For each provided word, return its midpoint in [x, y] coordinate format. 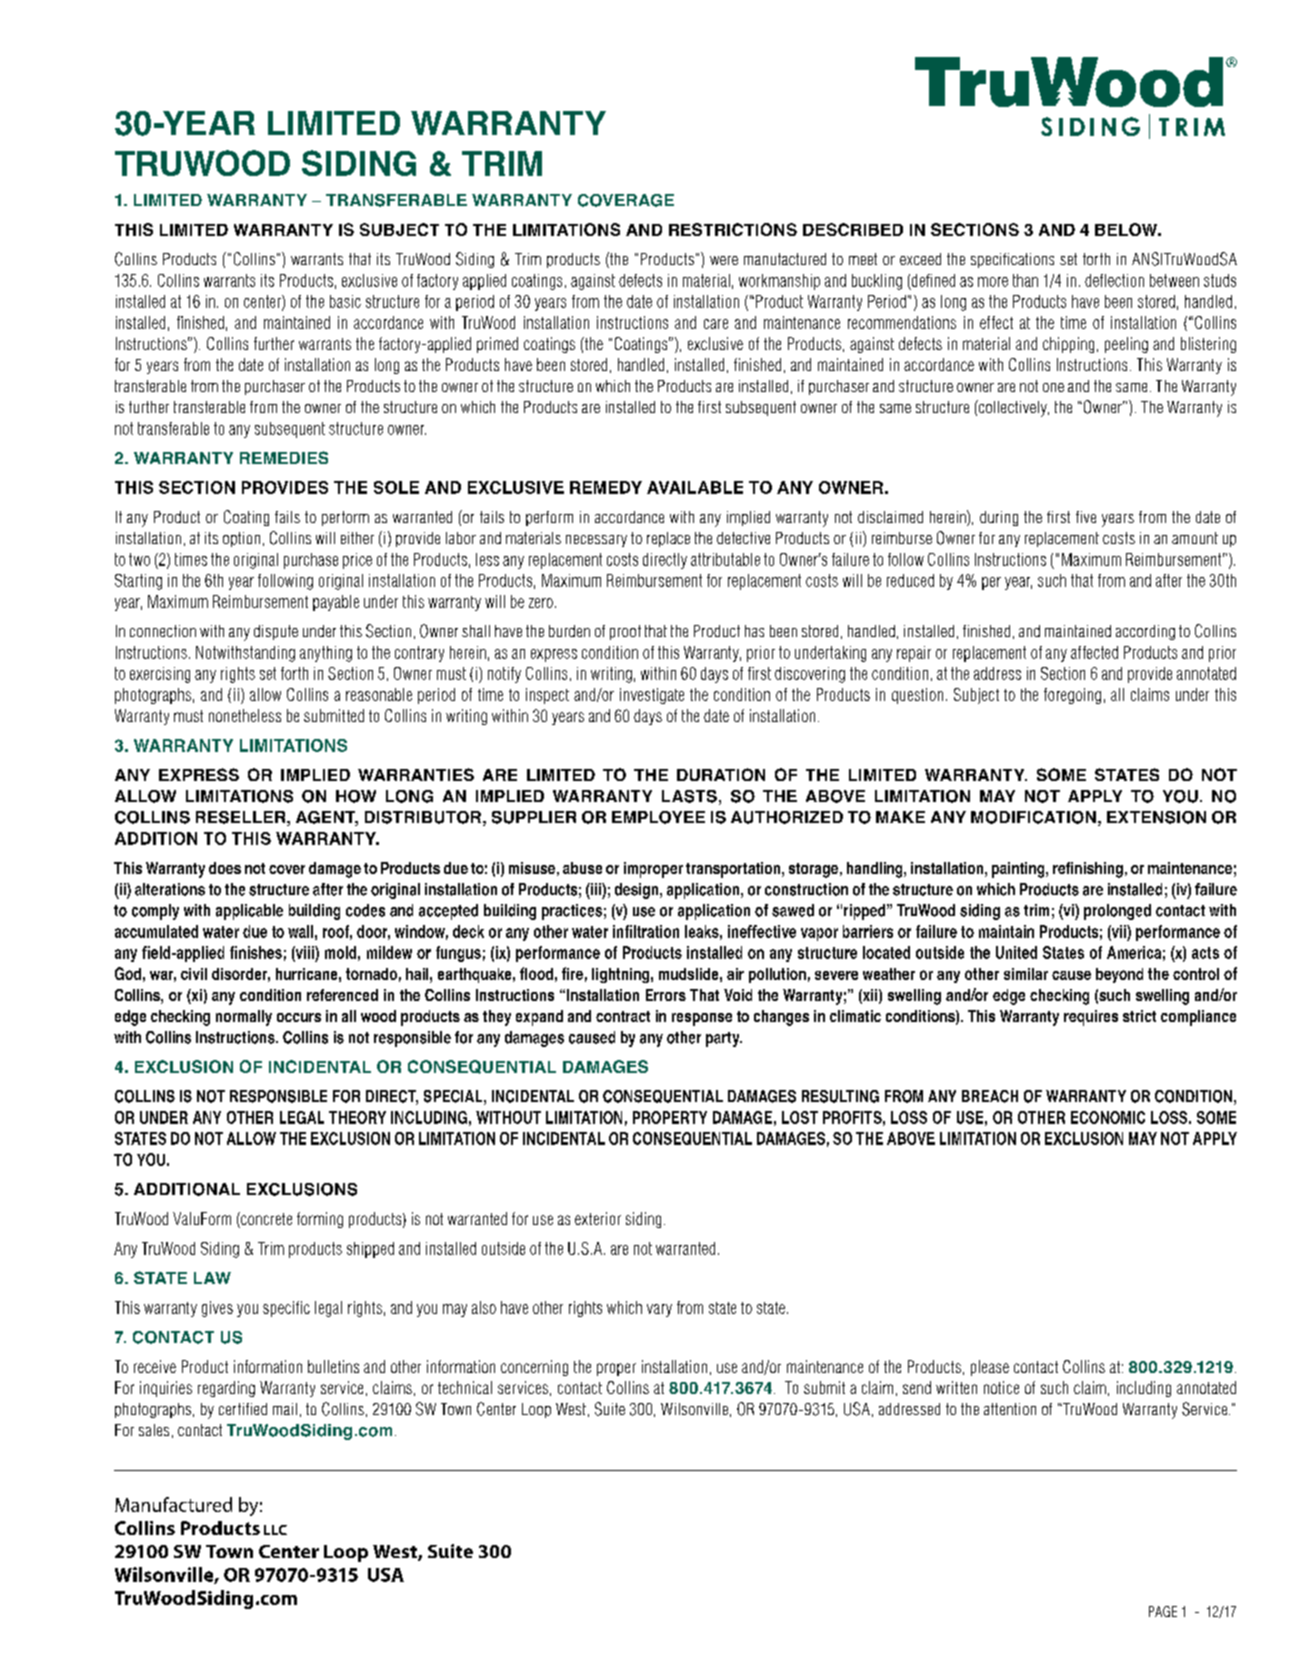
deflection [1114, 280]
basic [345, 301]
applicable [249, 912]
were [724, 260]
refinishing [1088, 870]
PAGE [1163, 1611]
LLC [275, 1530]
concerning [534, 1368]
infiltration [646, 931]
